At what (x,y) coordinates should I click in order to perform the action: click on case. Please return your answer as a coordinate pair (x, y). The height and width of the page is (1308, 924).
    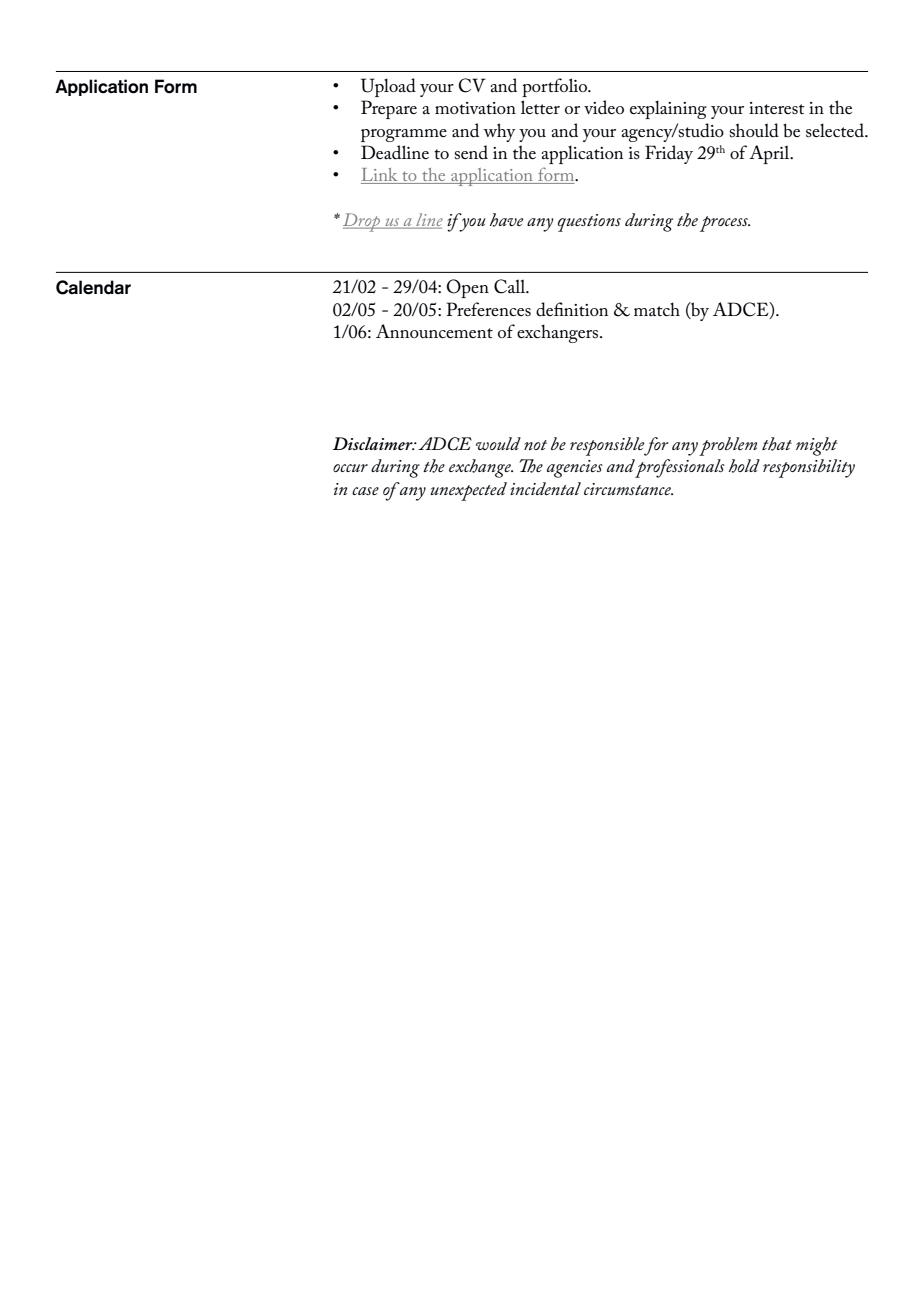
    Looking at the image, I should click on (365, 491).
